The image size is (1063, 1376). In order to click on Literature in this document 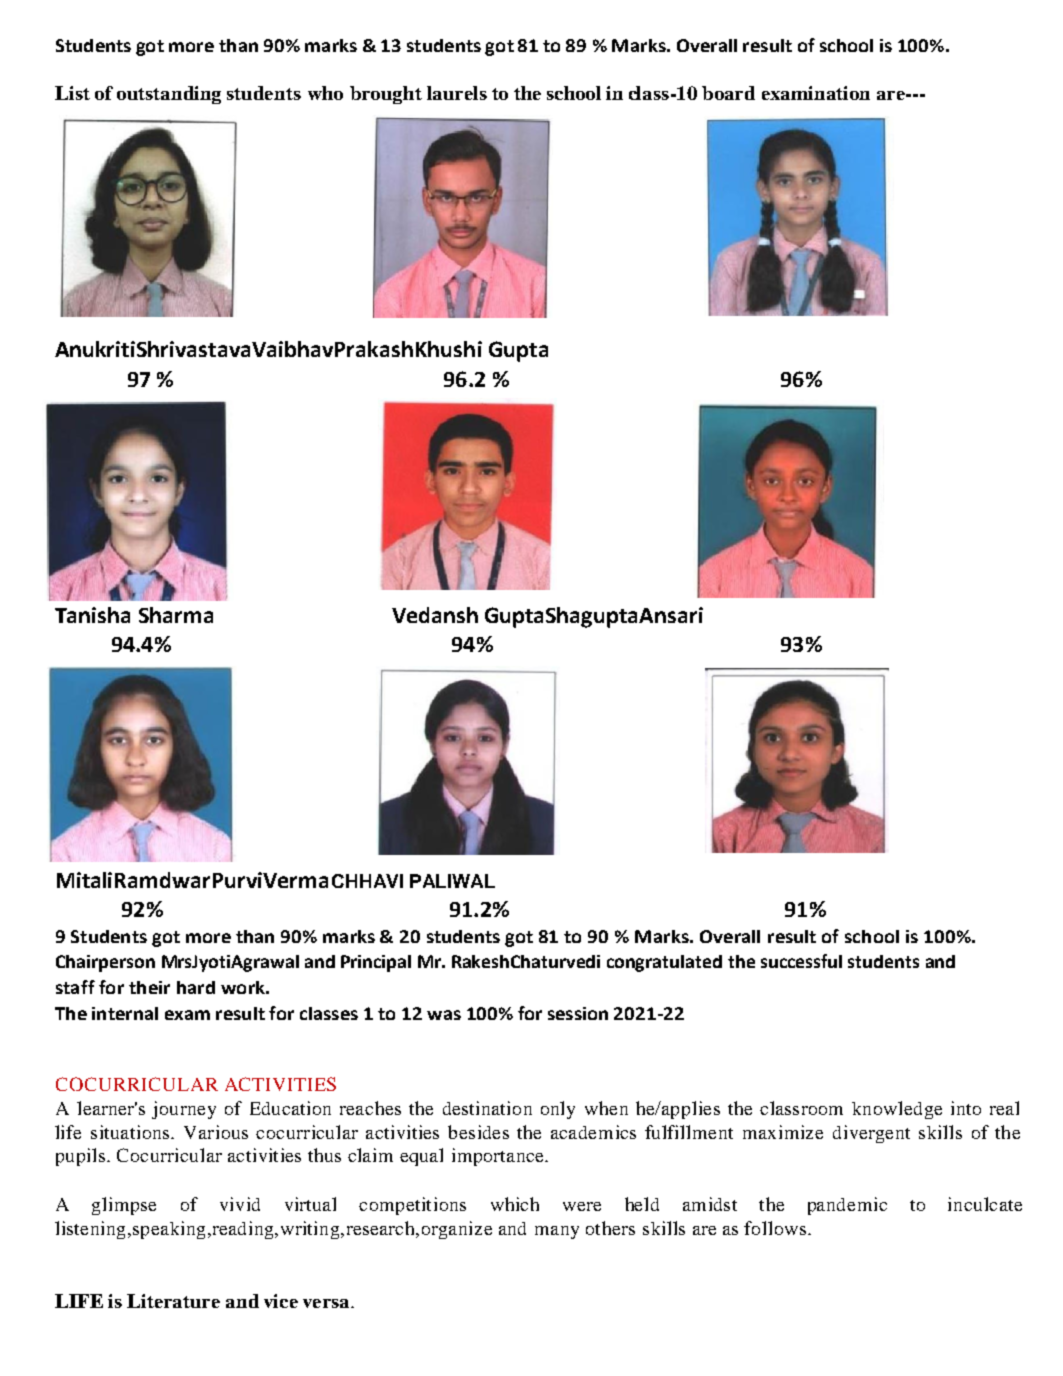, I will do `click(173, 1301)`.
